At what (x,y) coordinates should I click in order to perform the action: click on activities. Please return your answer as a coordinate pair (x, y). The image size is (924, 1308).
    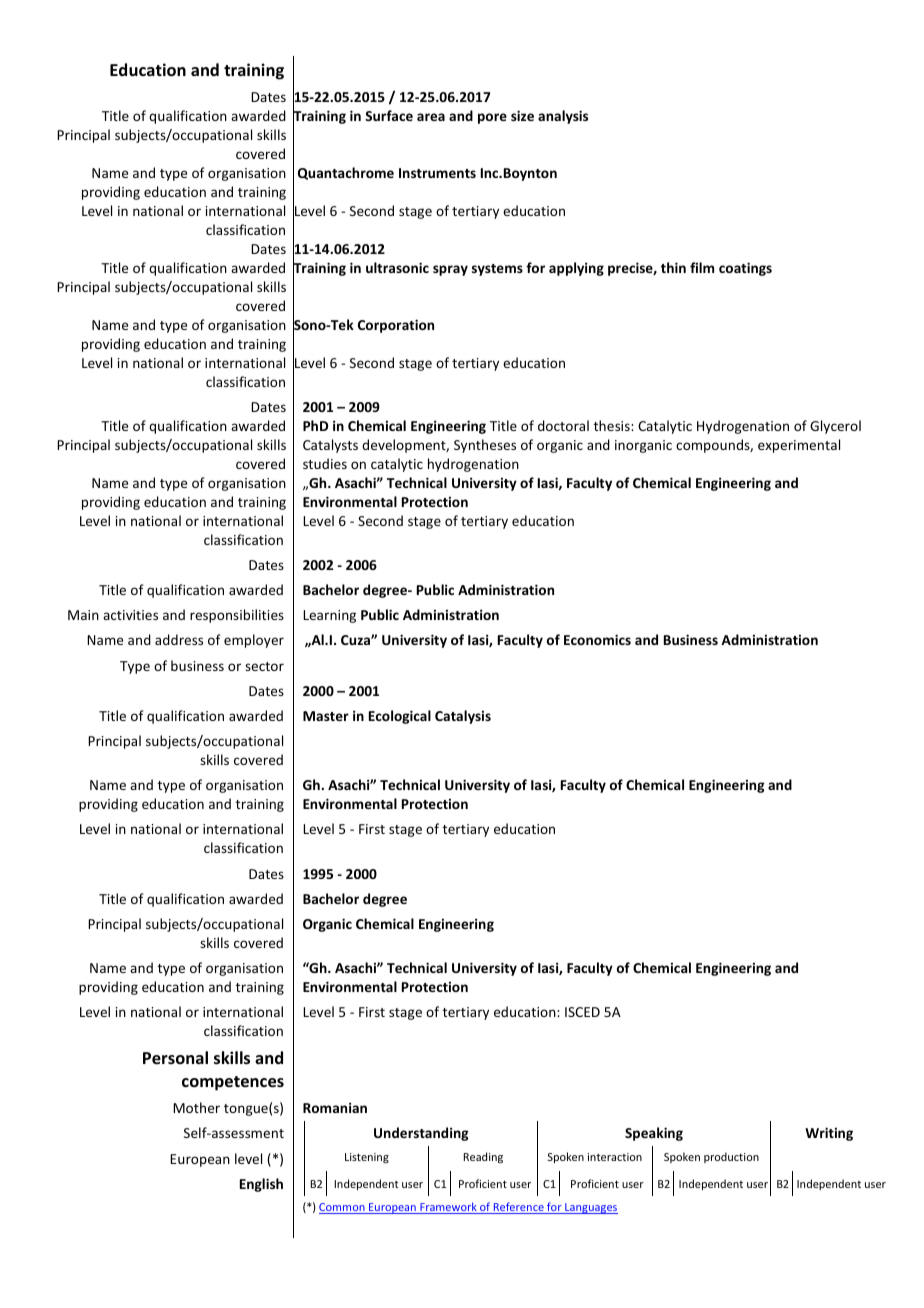
    Looking at the image, I should click on (130, 615).
